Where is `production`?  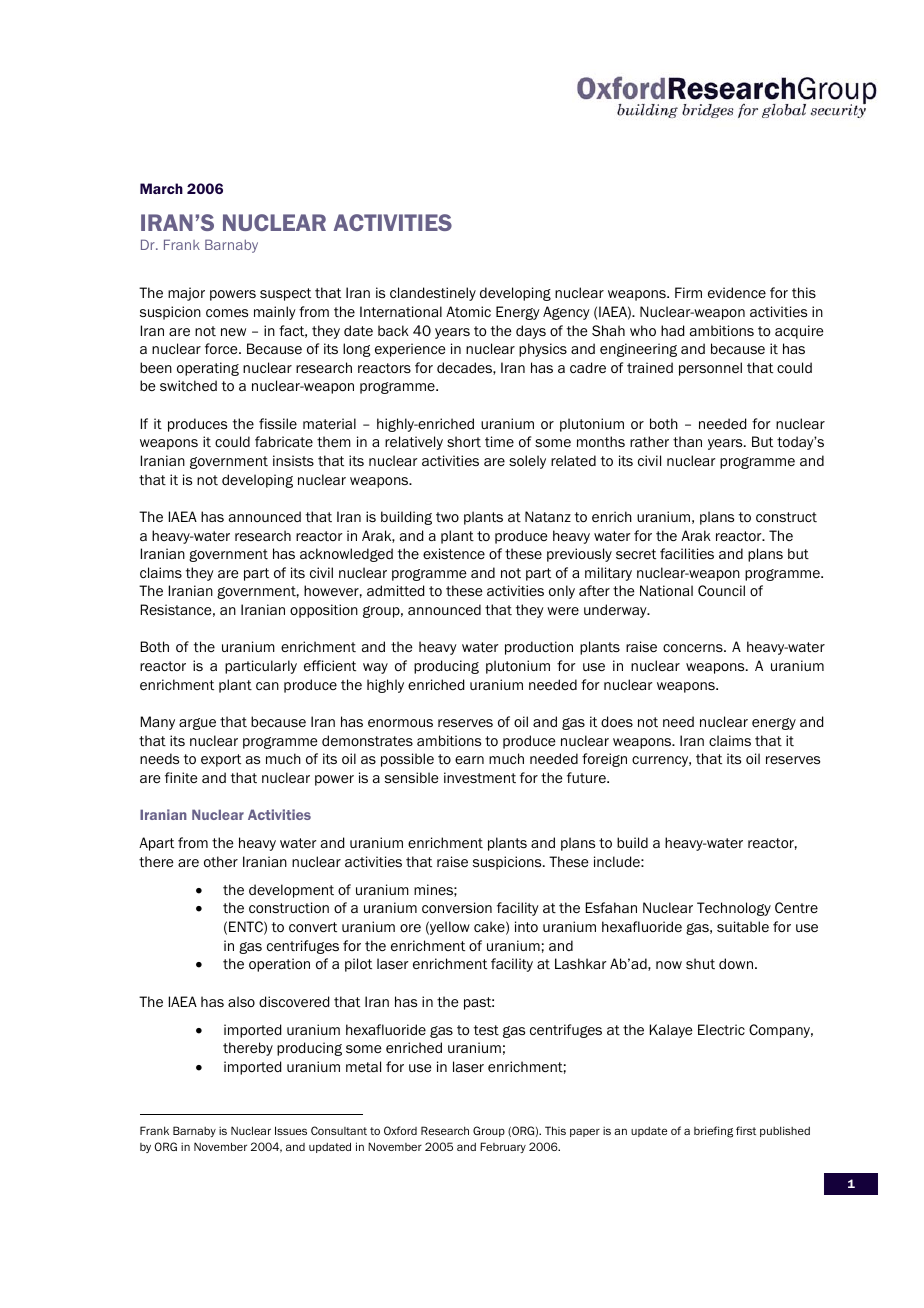
production is located at coordinates (539, 648).
